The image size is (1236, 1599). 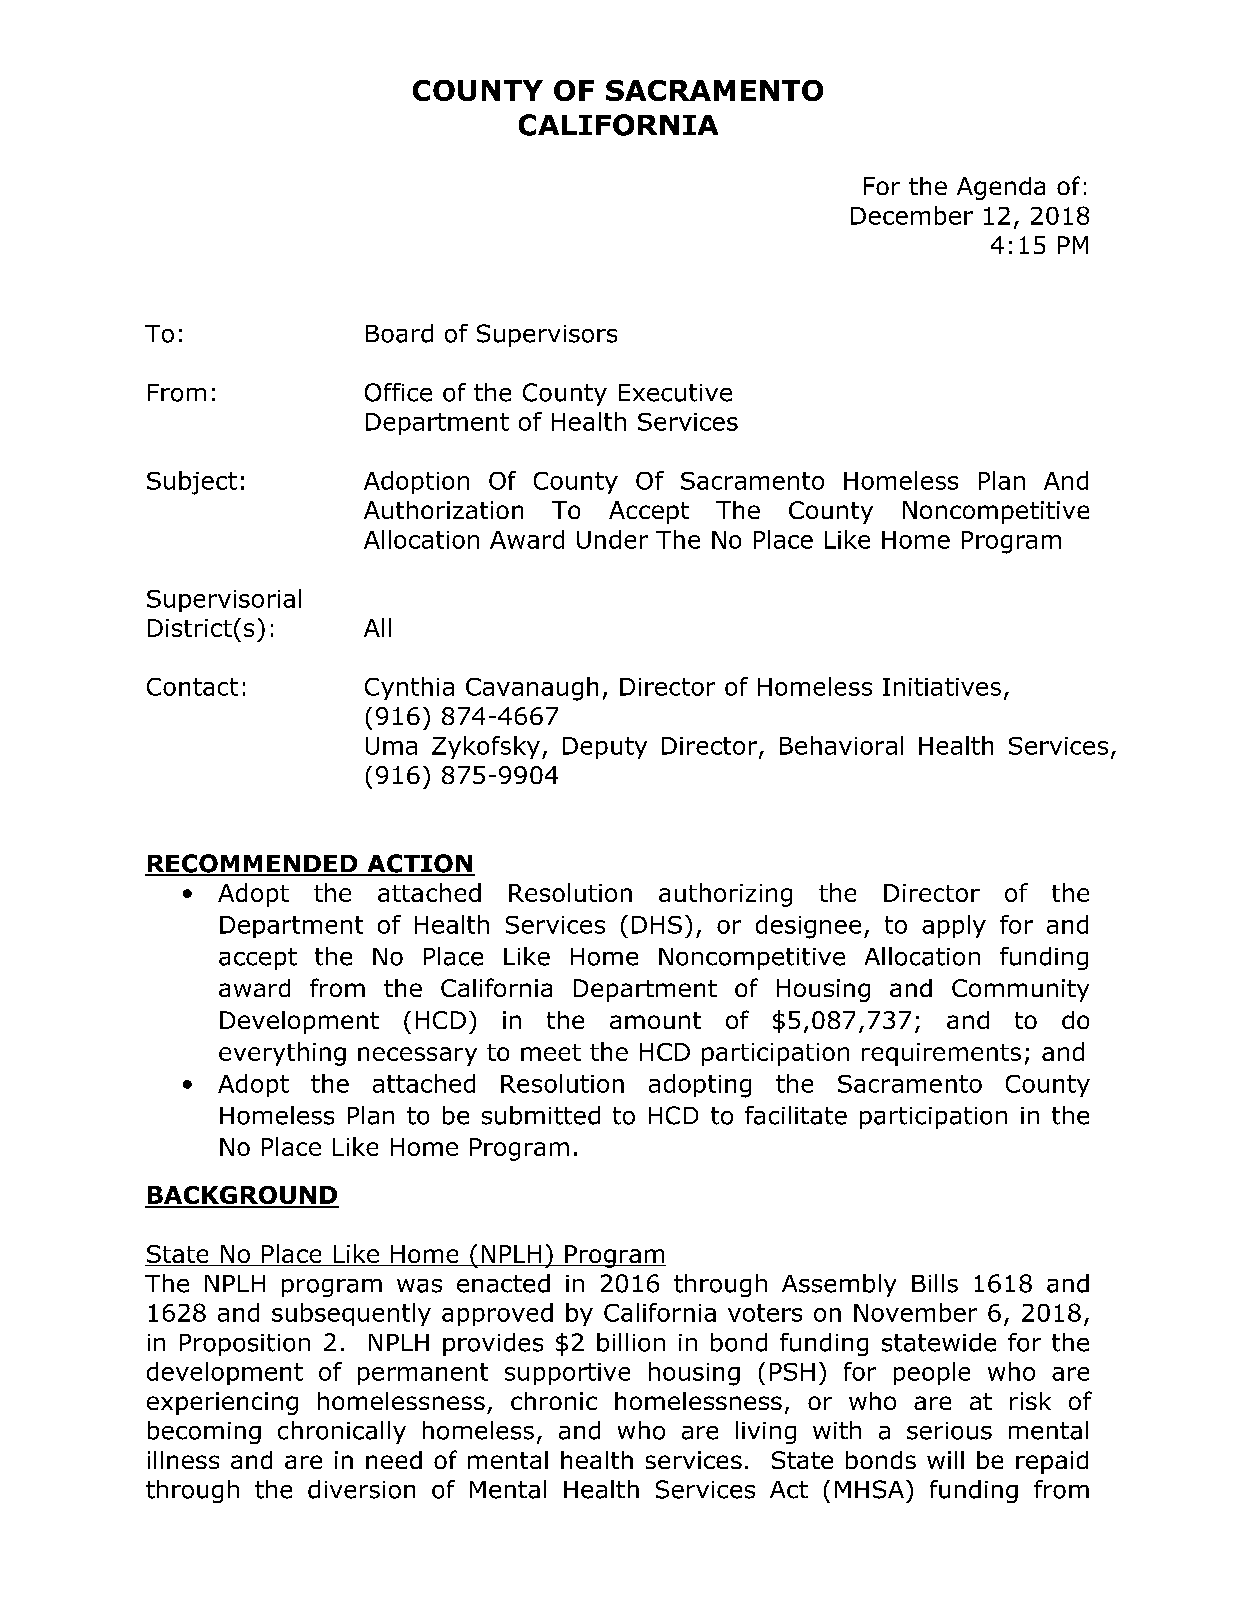 What do you see at coordinates (252, 864) in the screenshot?
I see `RECOMMENDED` at bounding box center [252, 864].
